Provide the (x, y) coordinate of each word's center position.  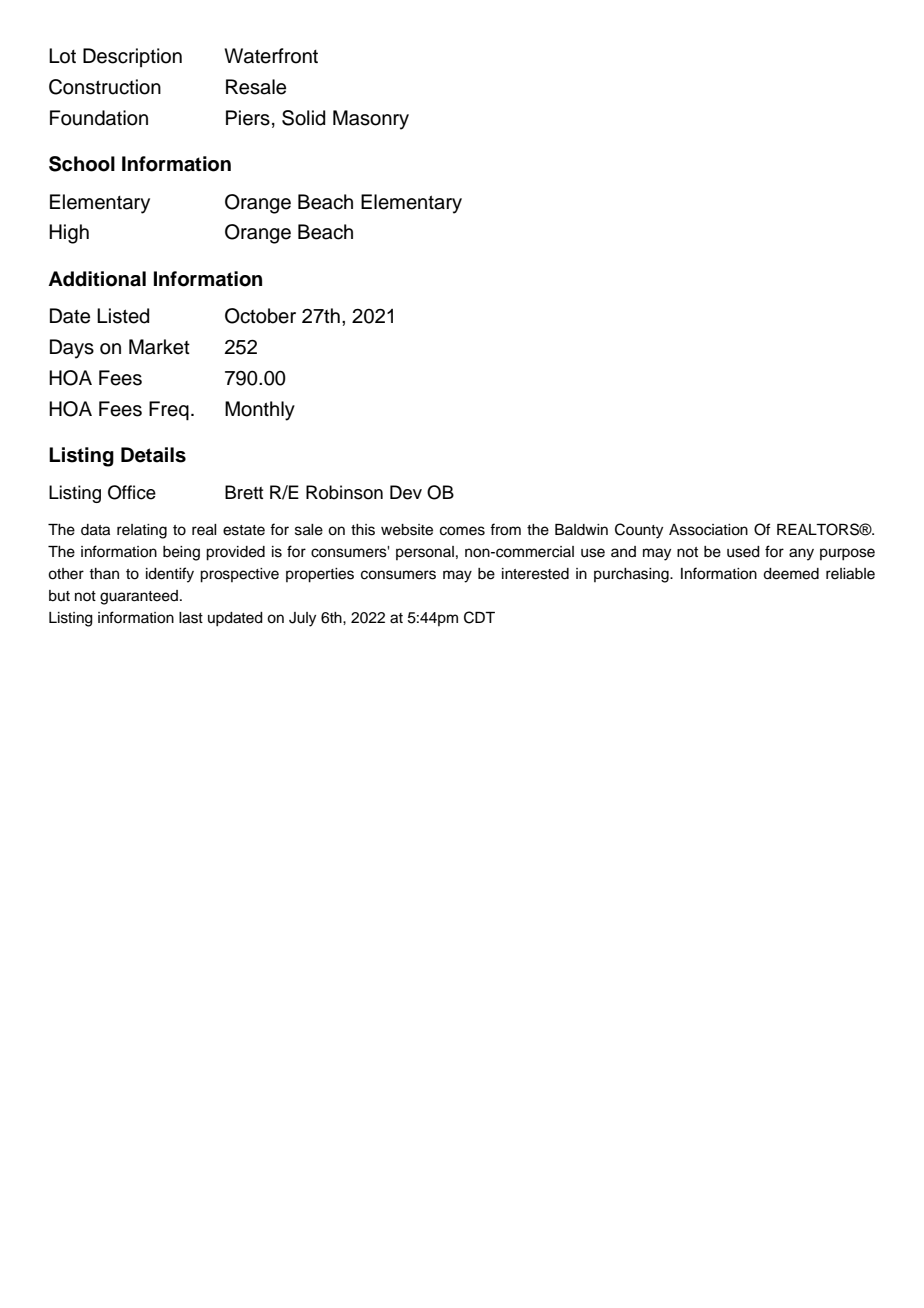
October (260, 316)
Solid (303, 118)
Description (132, 57)
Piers (248, 118)
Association (708, 530)
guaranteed (139, 597)
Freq (169, 411)
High (69, 234)
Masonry (371, 120)
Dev (406, 492)
